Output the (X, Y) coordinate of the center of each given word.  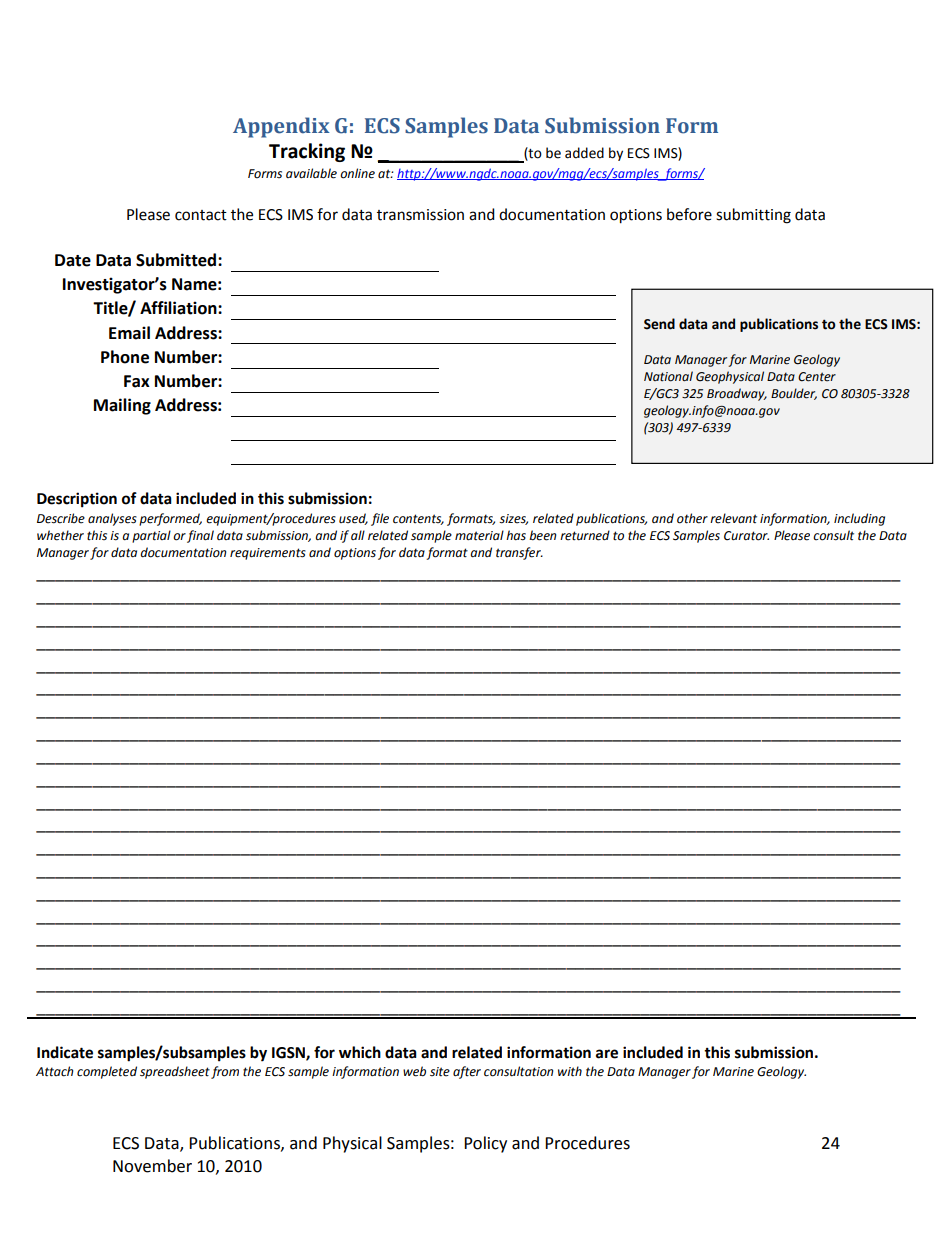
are (607, 1054)
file (380, 519)
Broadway (737, 394)
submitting (753, 216)
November (152, 1166)
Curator (746, 536)
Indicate (65, 1052)
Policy (485, 1144)
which (360, 1052)
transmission (420, 215)
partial (151, 536)
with (570, 1071)
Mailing (122, 406)
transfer (519, 553)
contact (201, 215)
